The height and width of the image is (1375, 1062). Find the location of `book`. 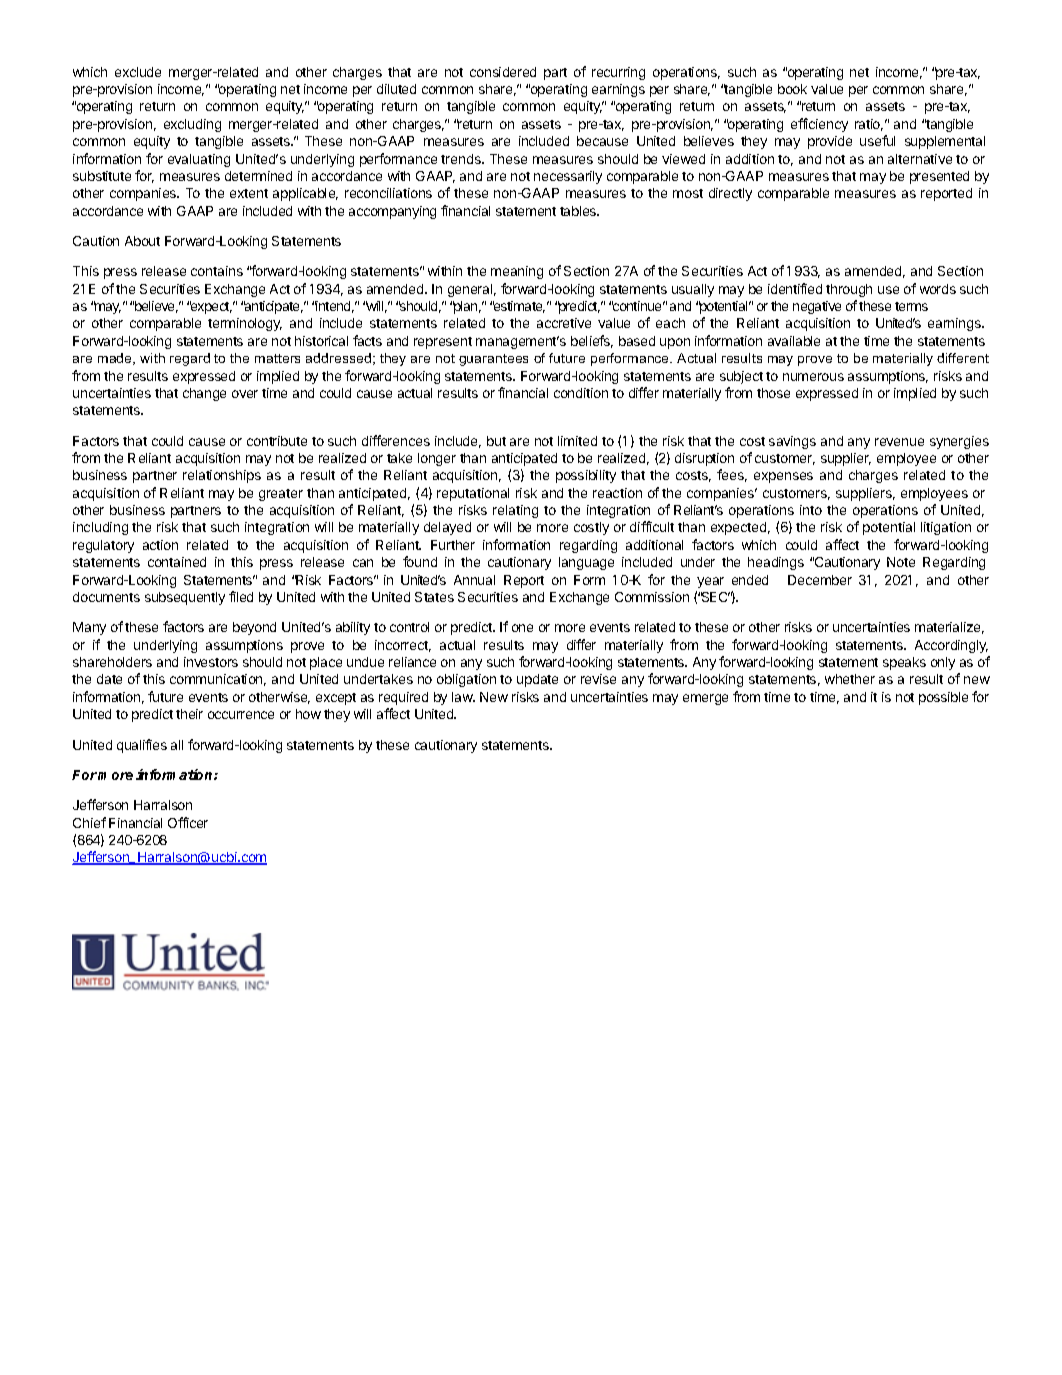

book is located at coordinates (792, 89).
